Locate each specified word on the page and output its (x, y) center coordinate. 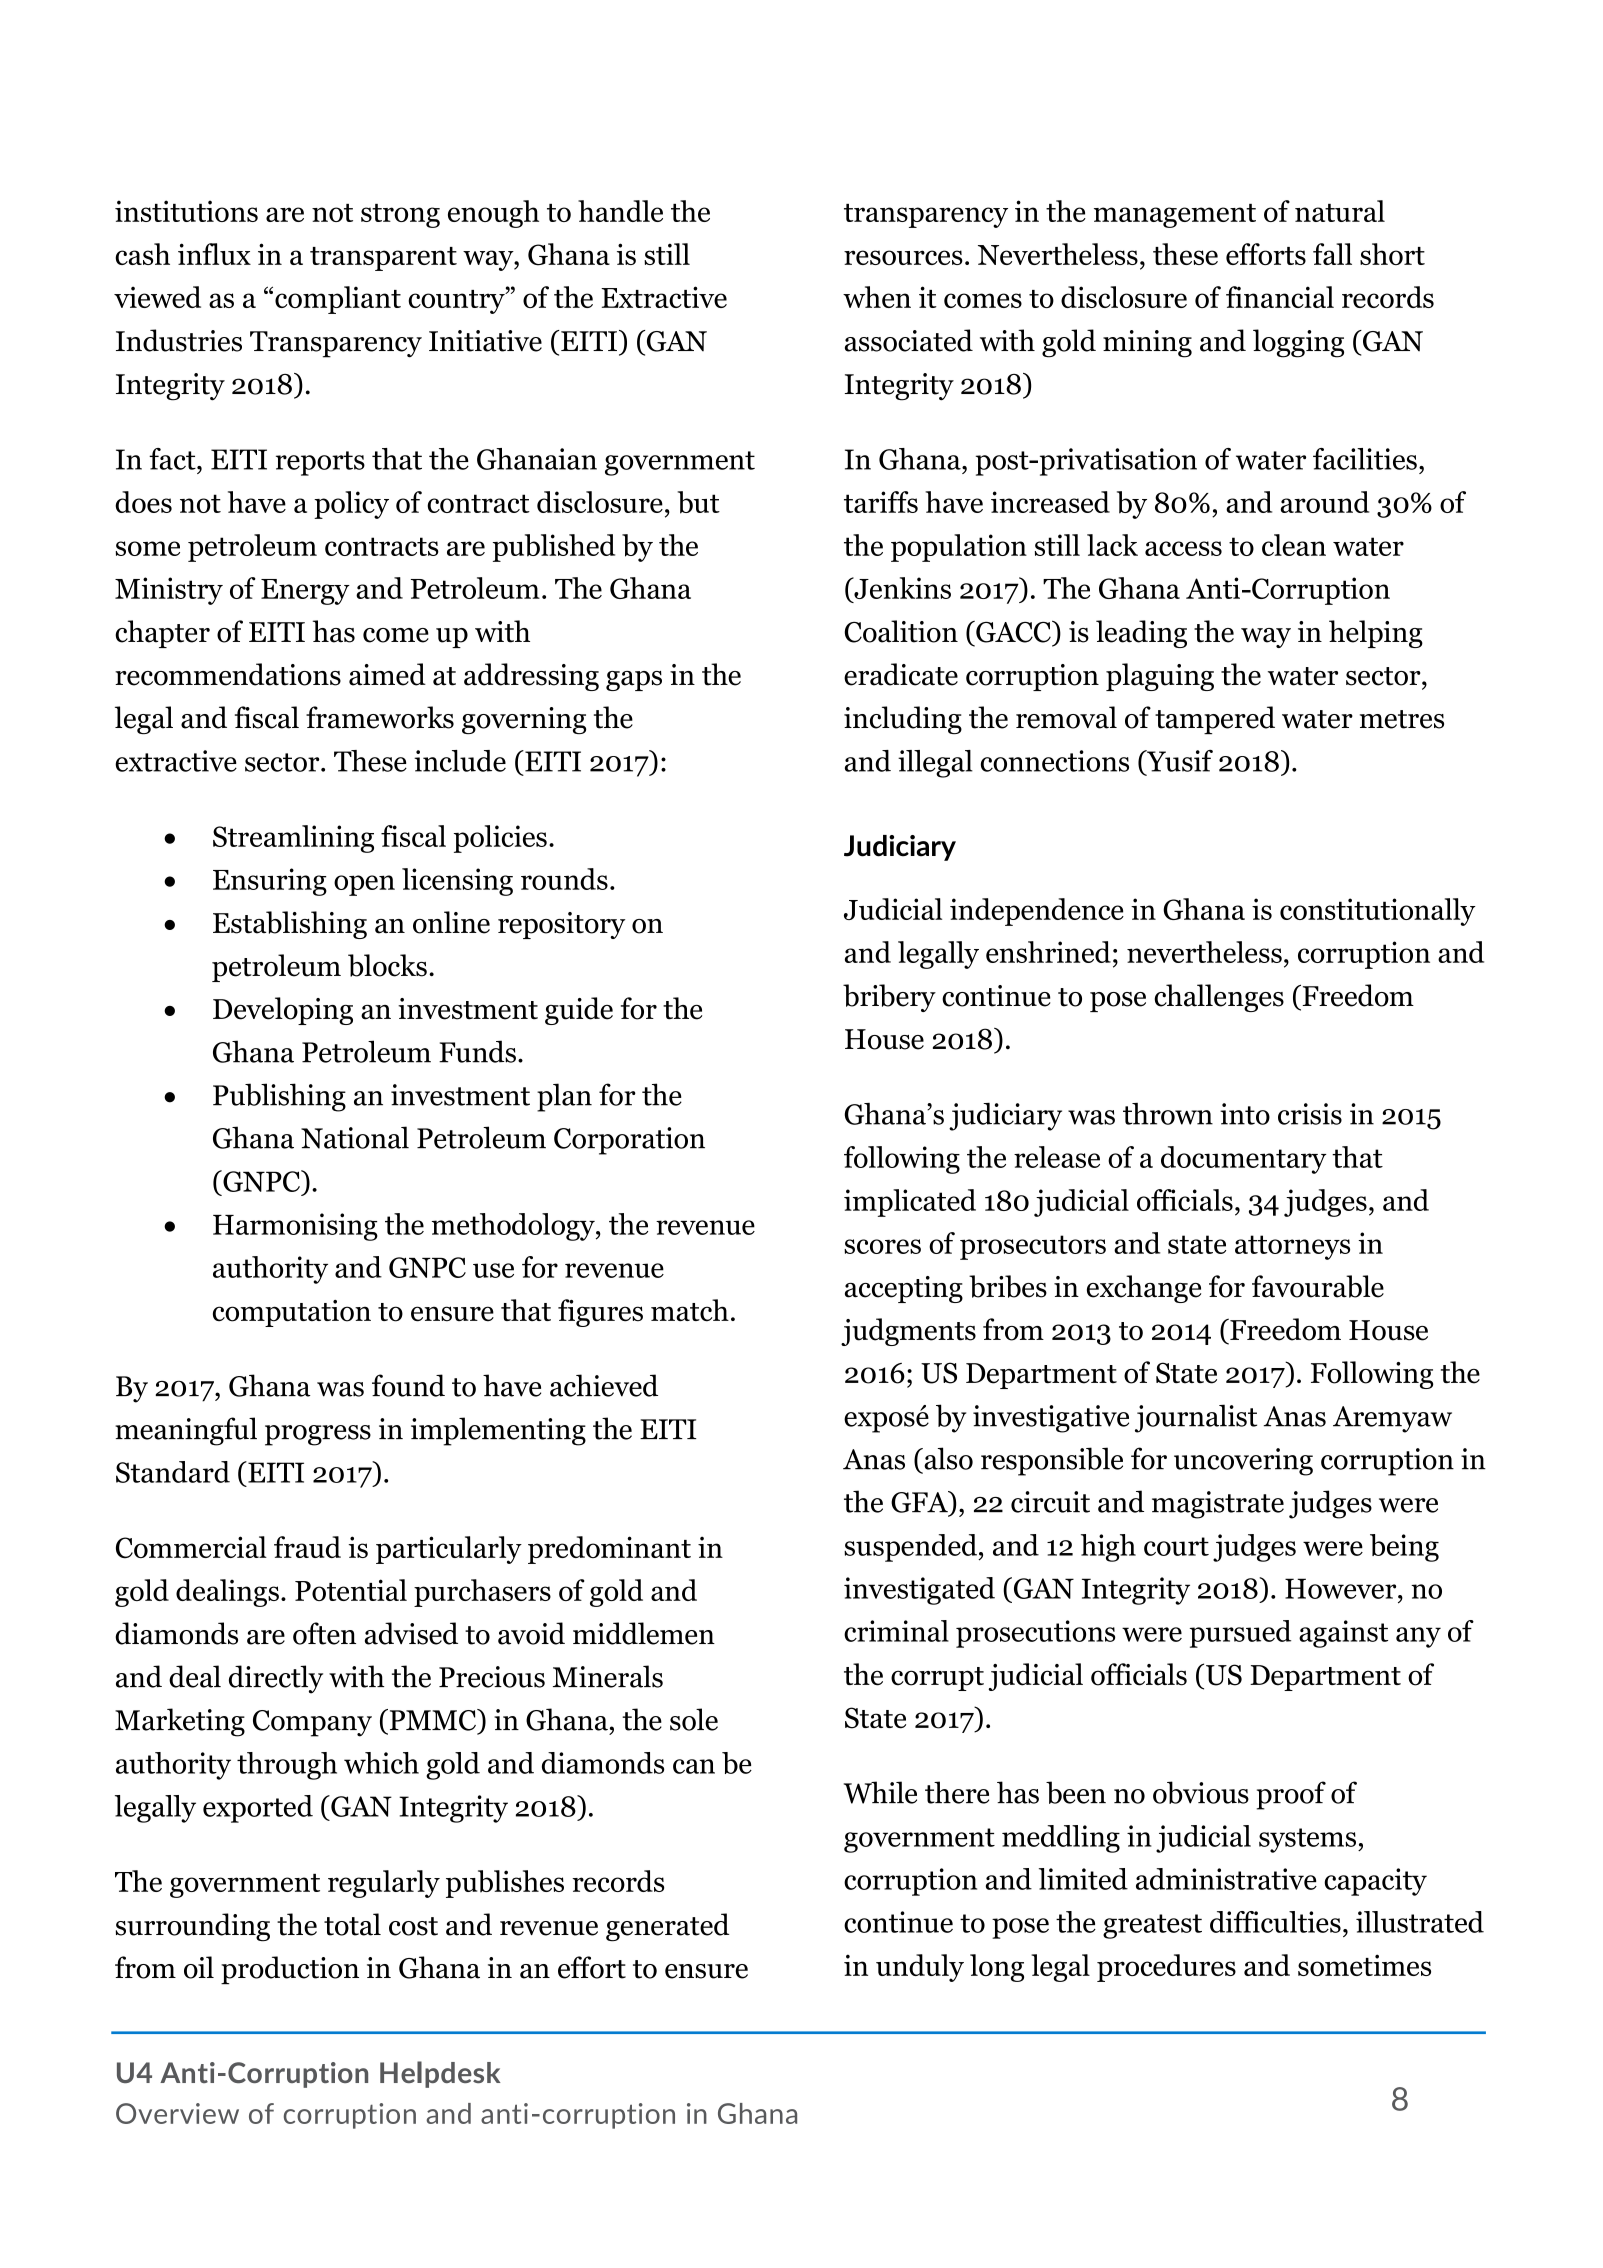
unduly (920, 1968)
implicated (910, 1203)
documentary (1244, 1160)
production (290, 1970)
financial (1280, 297)
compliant (338, 300)
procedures (1166, 1968)
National (355, 1137)
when (877, 297)
